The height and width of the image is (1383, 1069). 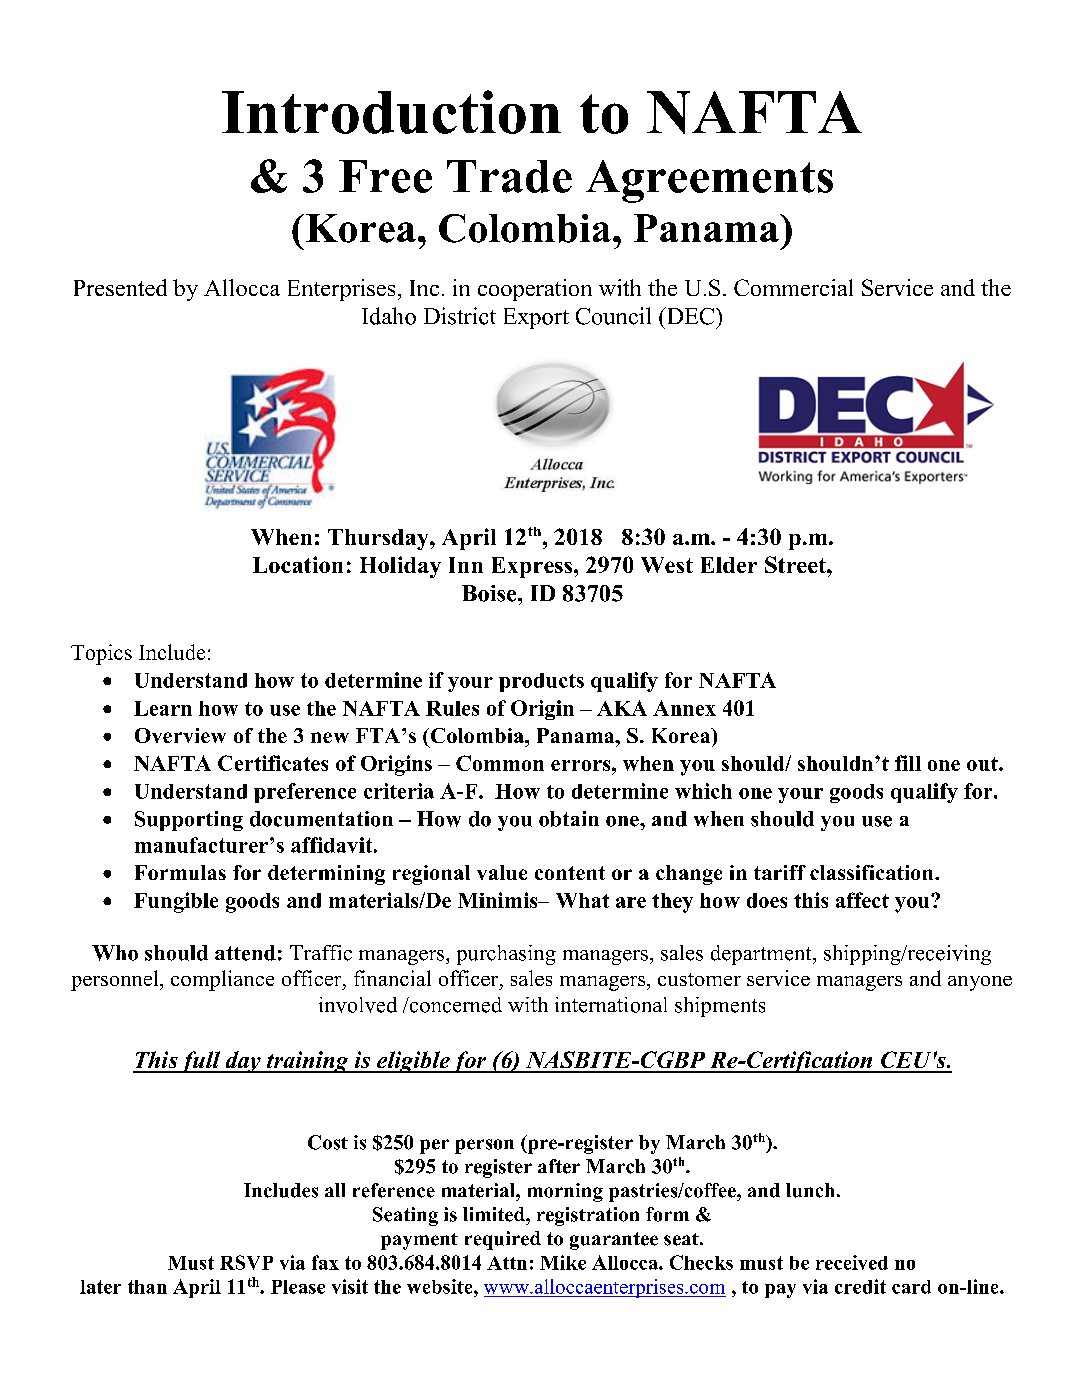 I want to click on RSVP, so click(x=246, y=1262).
